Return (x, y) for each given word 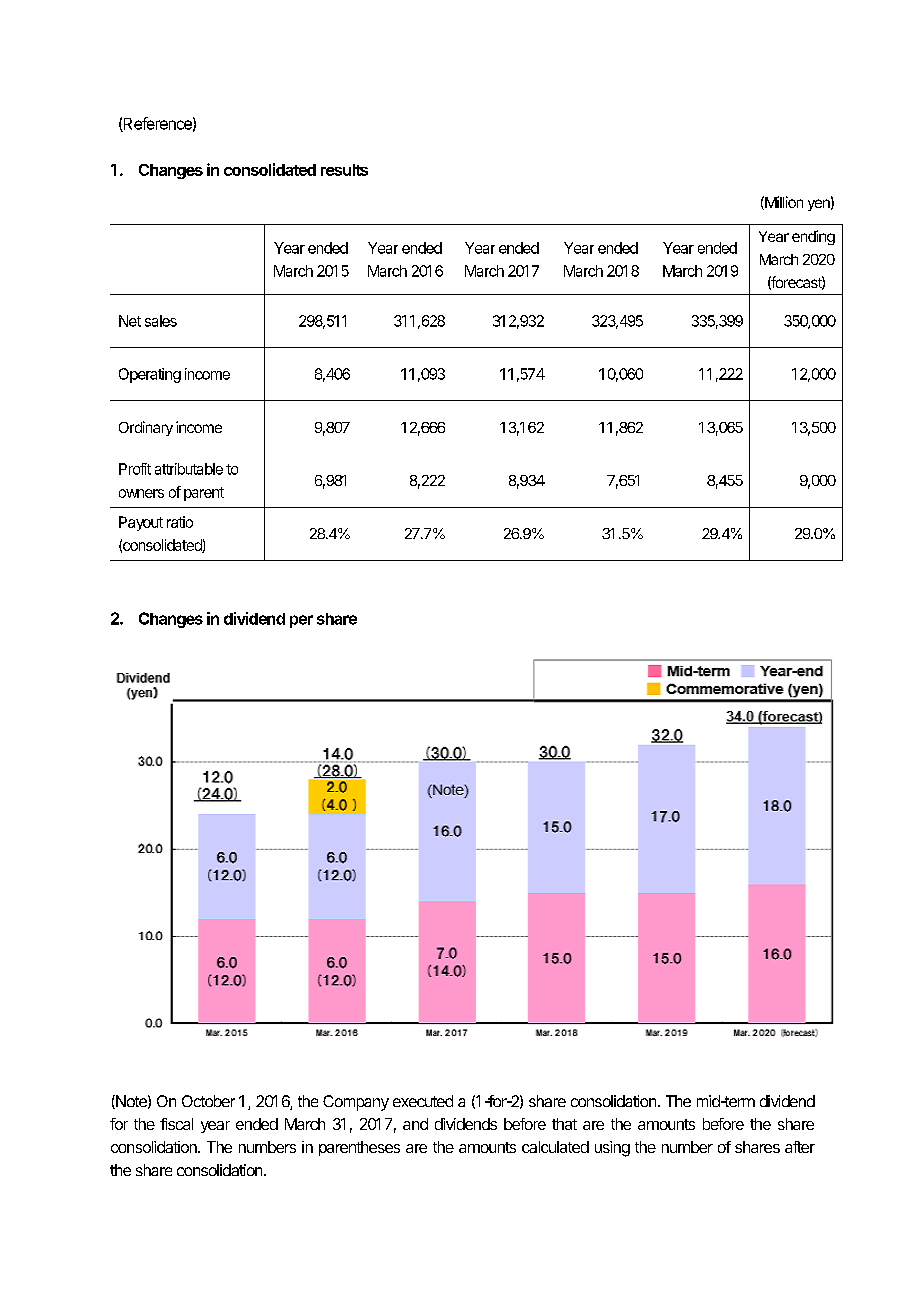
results (344, 170)
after (800, 1147)
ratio (180, 522)
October (208, 1101)
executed (423, 1101)
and (415, 1124)
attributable (189, 469)
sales (161, 321)
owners (141, 493)
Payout (141, 523)
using (612, 1149)
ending (813, 237)
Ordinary (146, 428)
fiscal (176, 1124)
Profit (135, 469)
